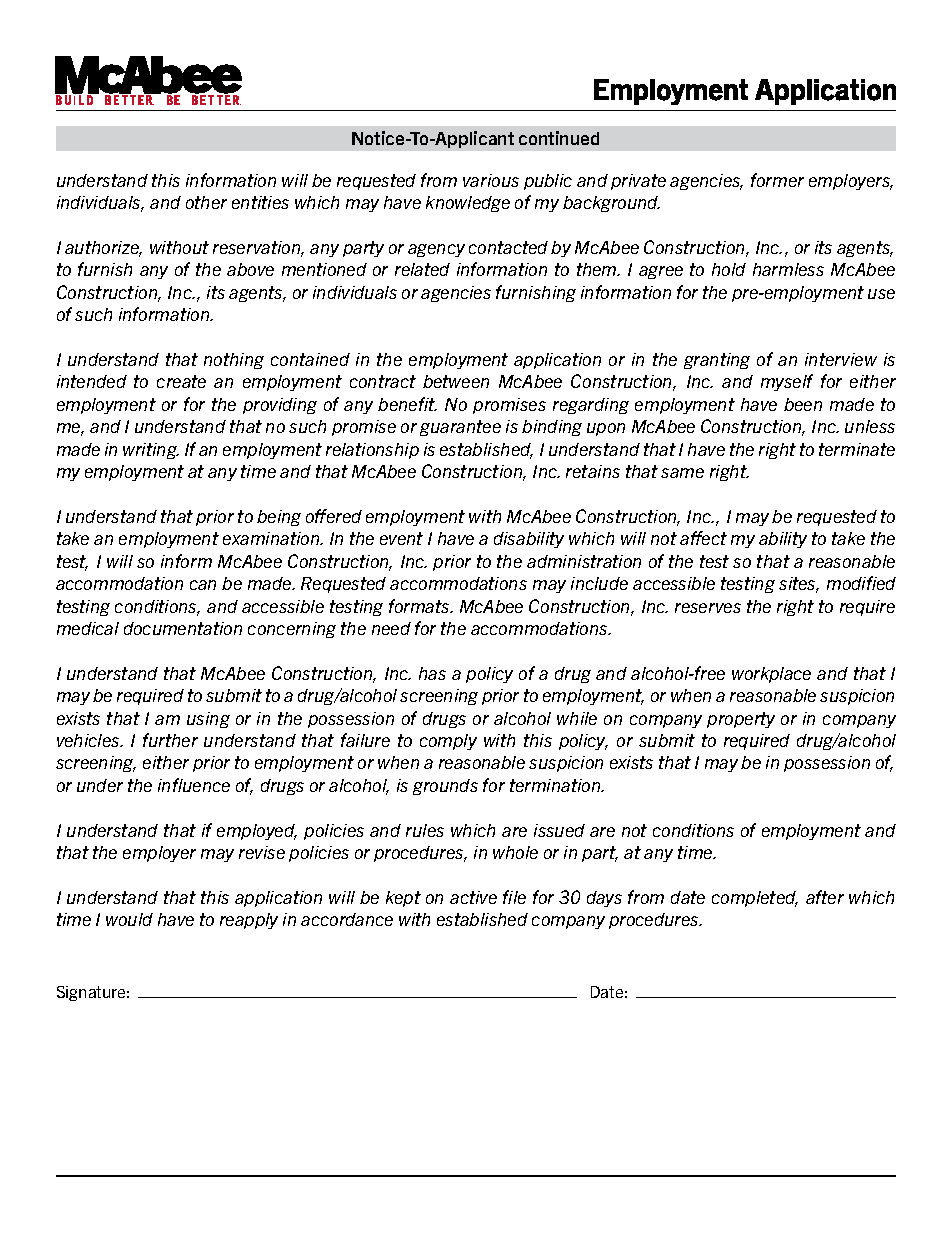 The height and width of the image is (1233, 952). I want to click on affect, so click(703, 538).
